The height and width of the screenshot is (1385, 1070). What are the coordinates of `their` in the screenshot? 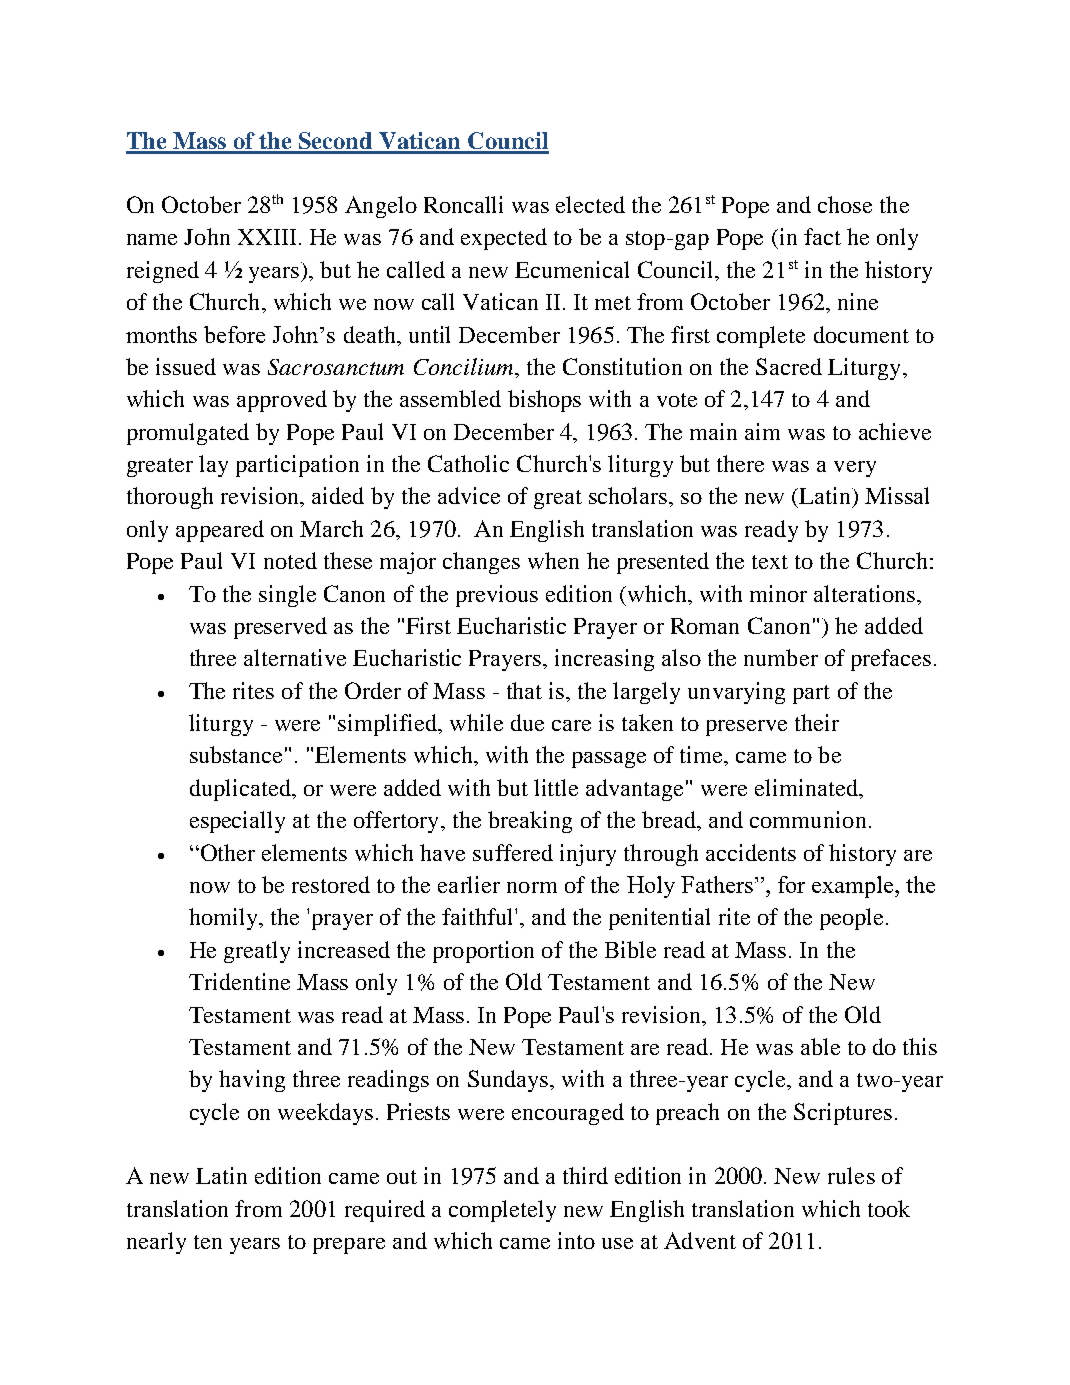 It's located at (817, 722).
